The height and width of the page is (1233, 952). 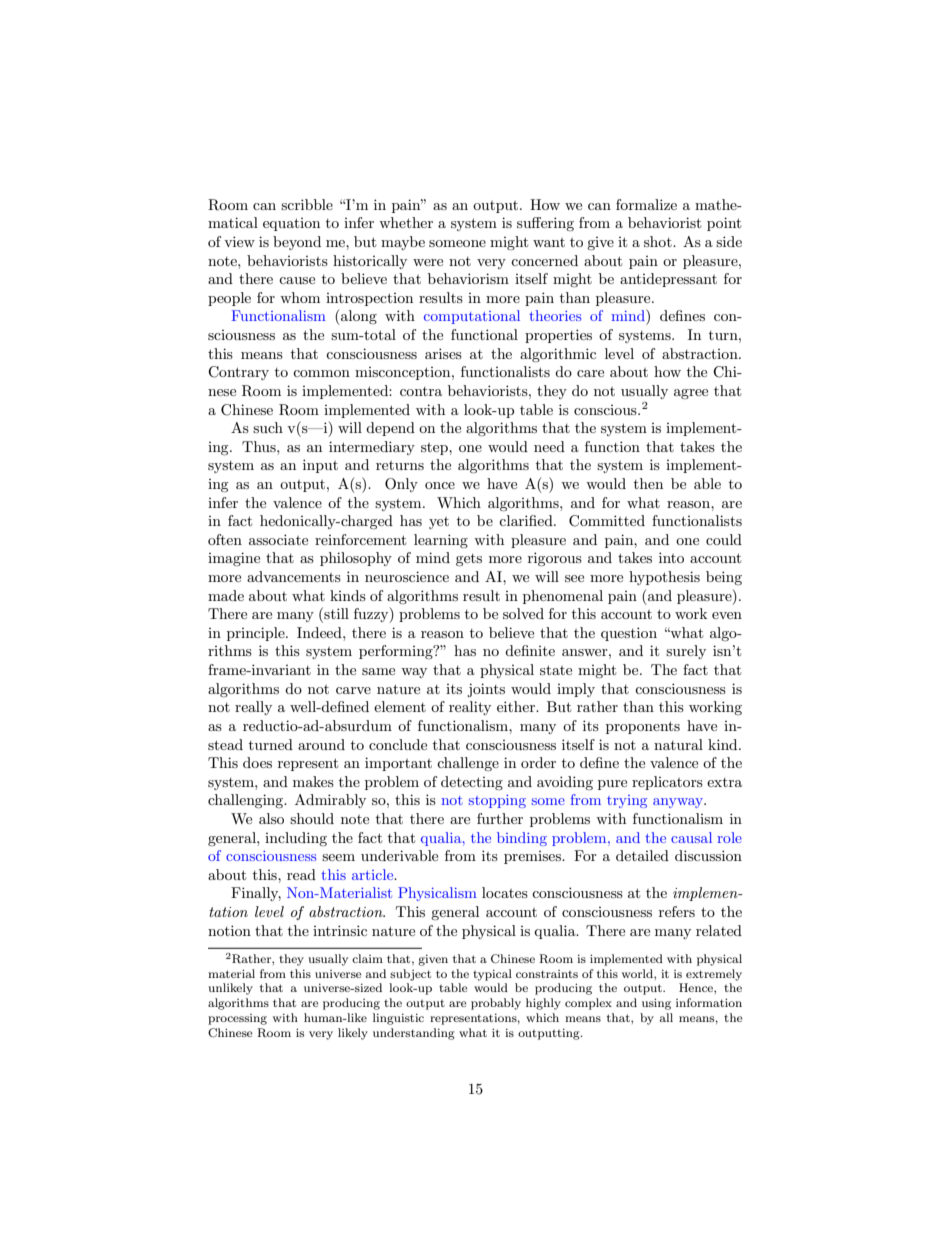 I want to click on solved, so click(x=523, y=613).
